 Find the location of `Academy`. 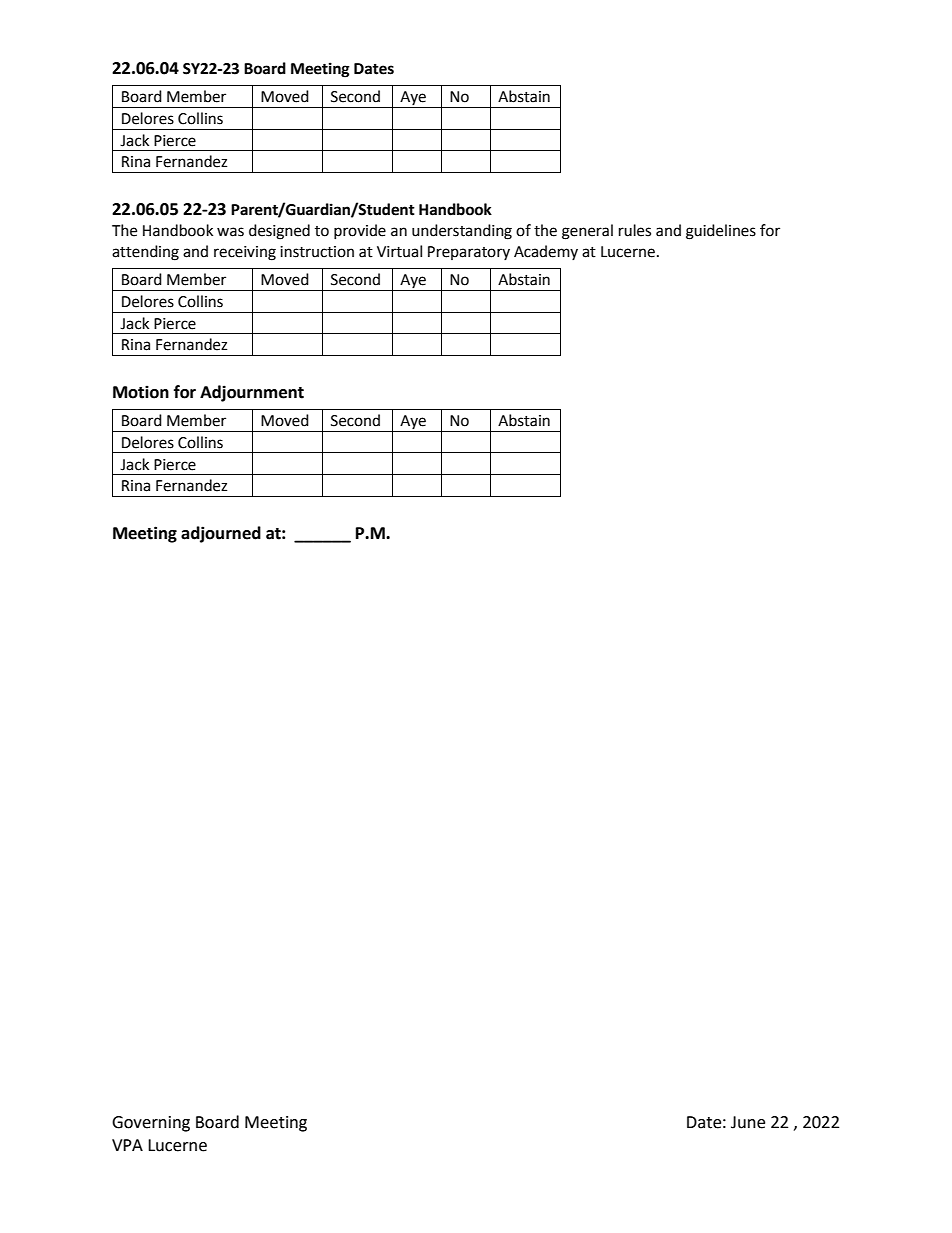

Academy is located at coordinates (546, 252).
